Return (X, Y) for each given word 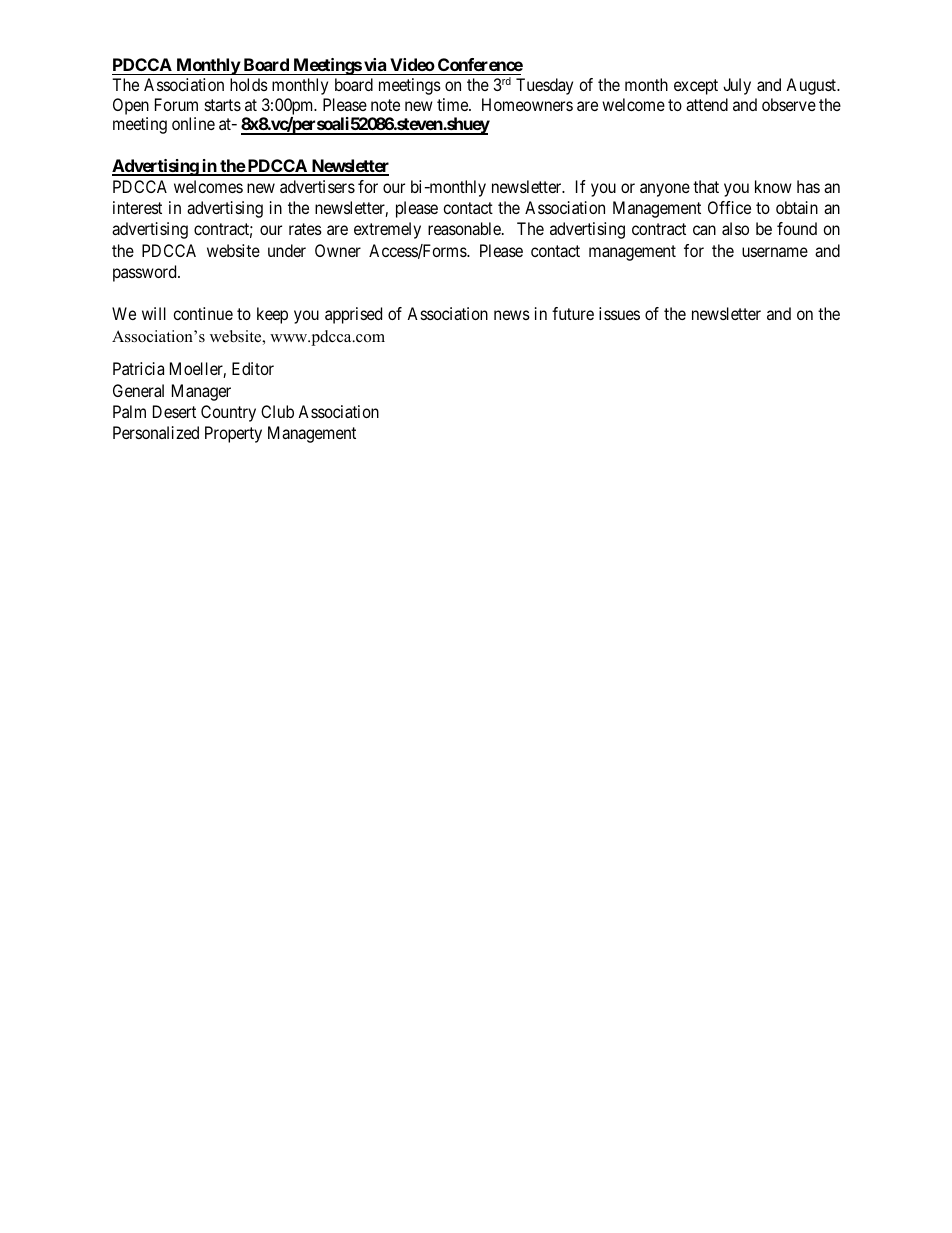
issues (619, 313)
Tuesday (544, 86)
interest (137, 207)
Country (228, 413)
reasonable (465, 228)
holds (249, 84)
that (706, 186)
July (737, 86)
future (573, 313)
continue (203, 313)
